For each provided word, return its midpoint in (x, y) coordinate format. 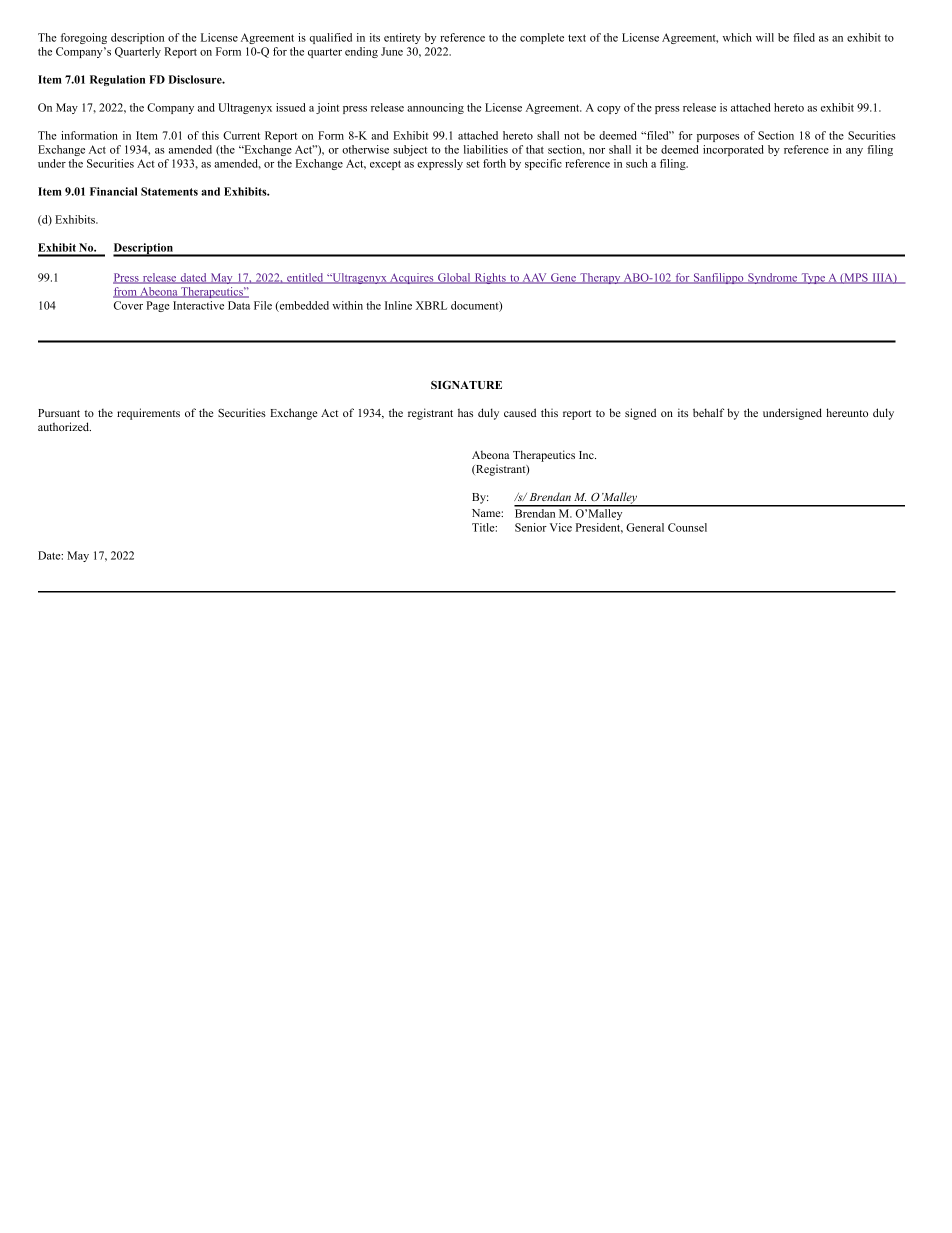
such (637, 163)
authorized (64, 426)
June (392, 51)
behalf (708, 412)
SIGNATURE (466, 384)
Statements (169, 191)
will (765, 37)
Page (158, 306)
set (472, 164)
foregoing (84, 38)
